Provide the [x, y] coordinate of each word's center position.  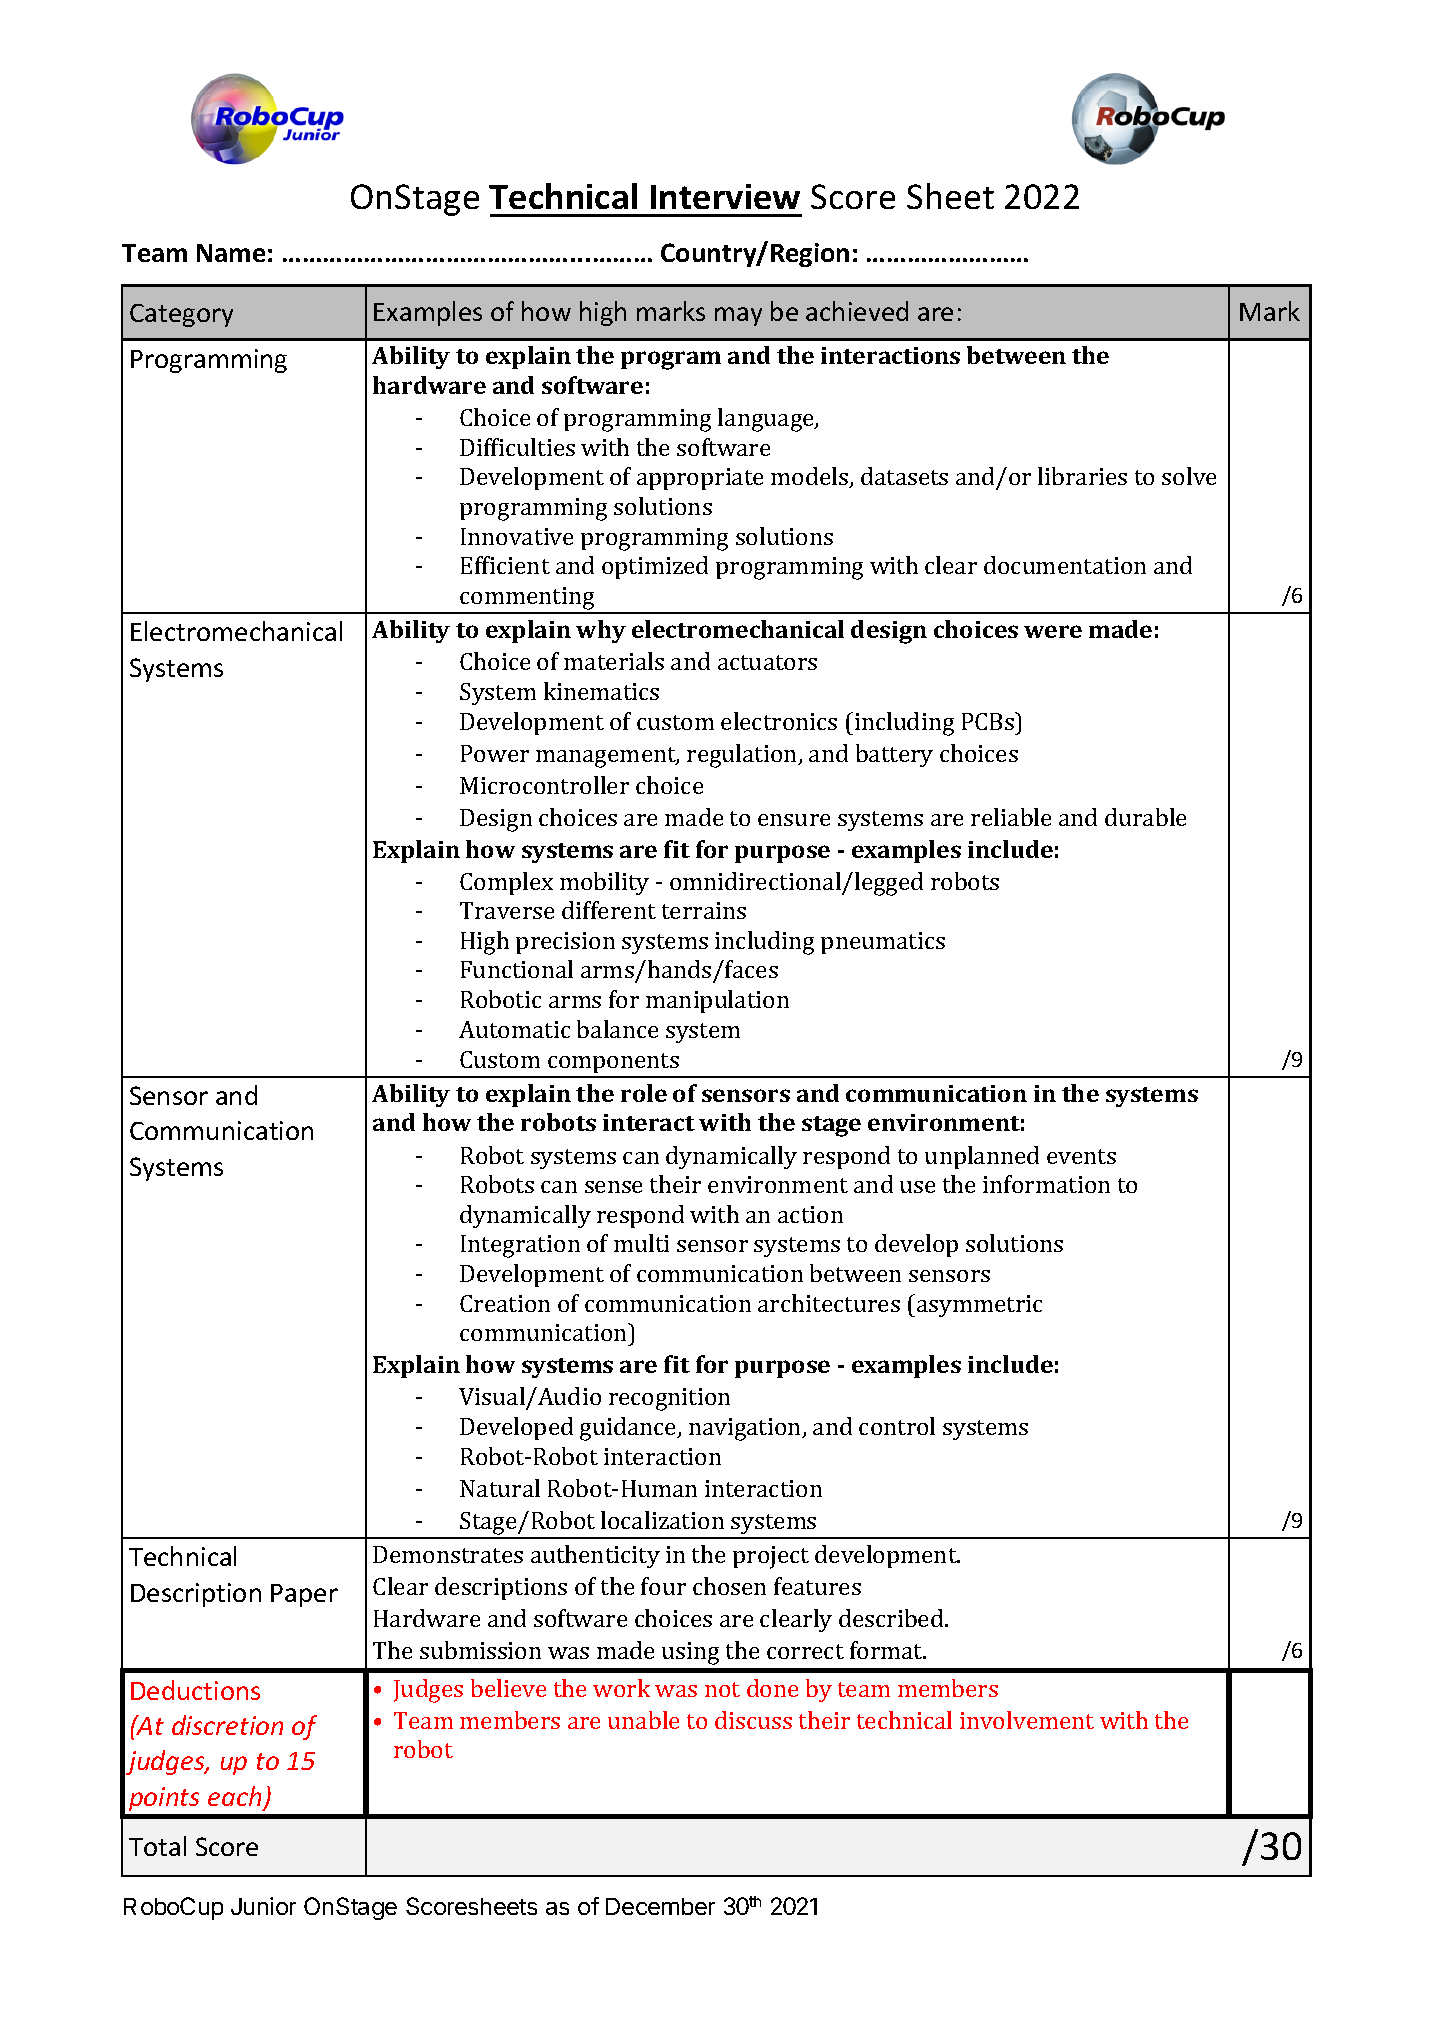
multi [641, 1243]
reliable [1011, 817]
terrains [704, 910]
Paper [304, 1595]
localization [662, 1520]
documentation [1065, 565]
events [1081, 1156]
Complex [506, 883]
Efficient [505, 565]
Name [231, 253]
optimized [655, 567]
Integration [520, 1246]
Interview [725, 196]
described [892, 1618]
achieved [857, 311]
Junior [263, 1906]
